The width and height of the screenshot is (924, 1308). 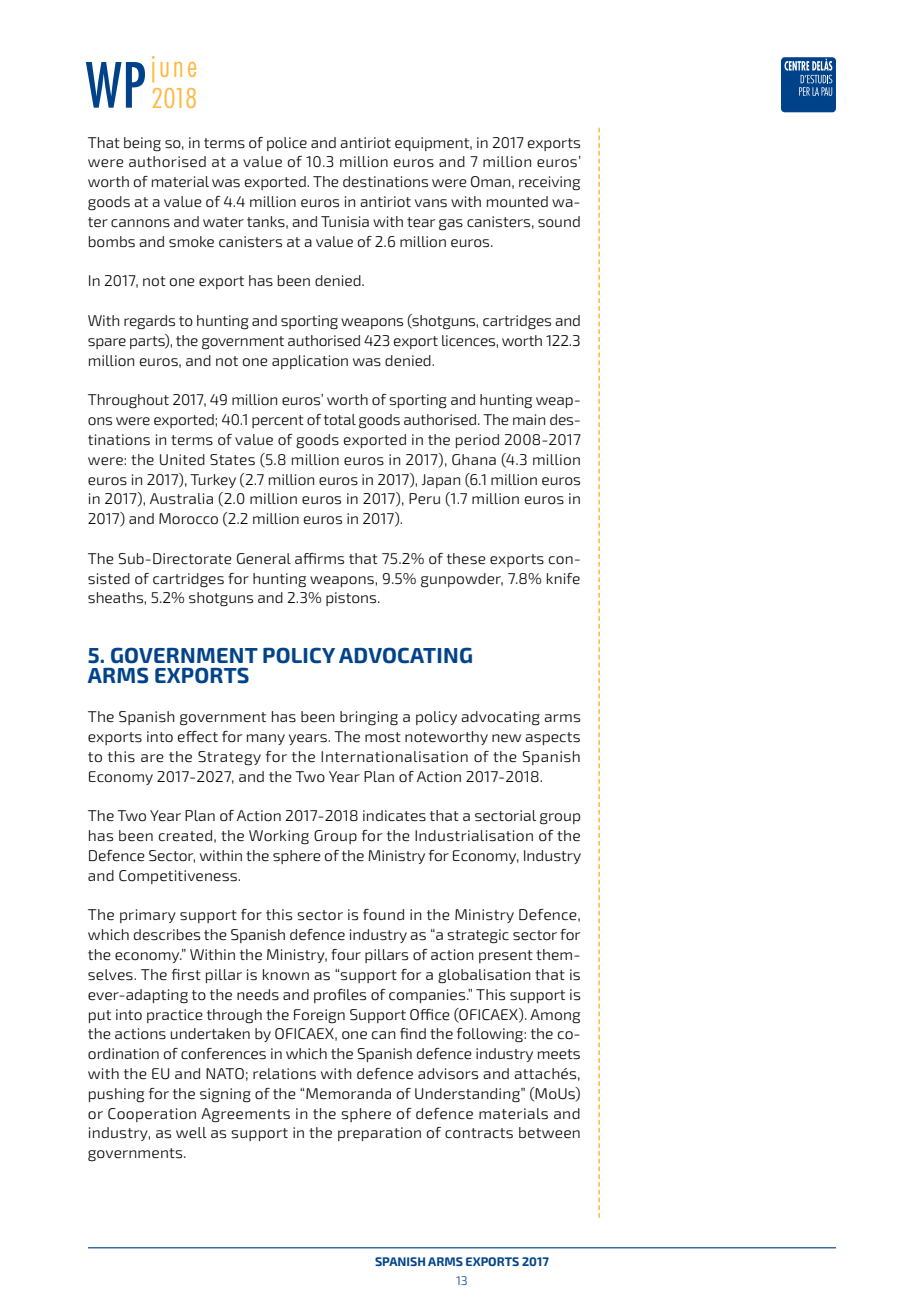 I want to click on relations, so click(x=284, y=1074).
